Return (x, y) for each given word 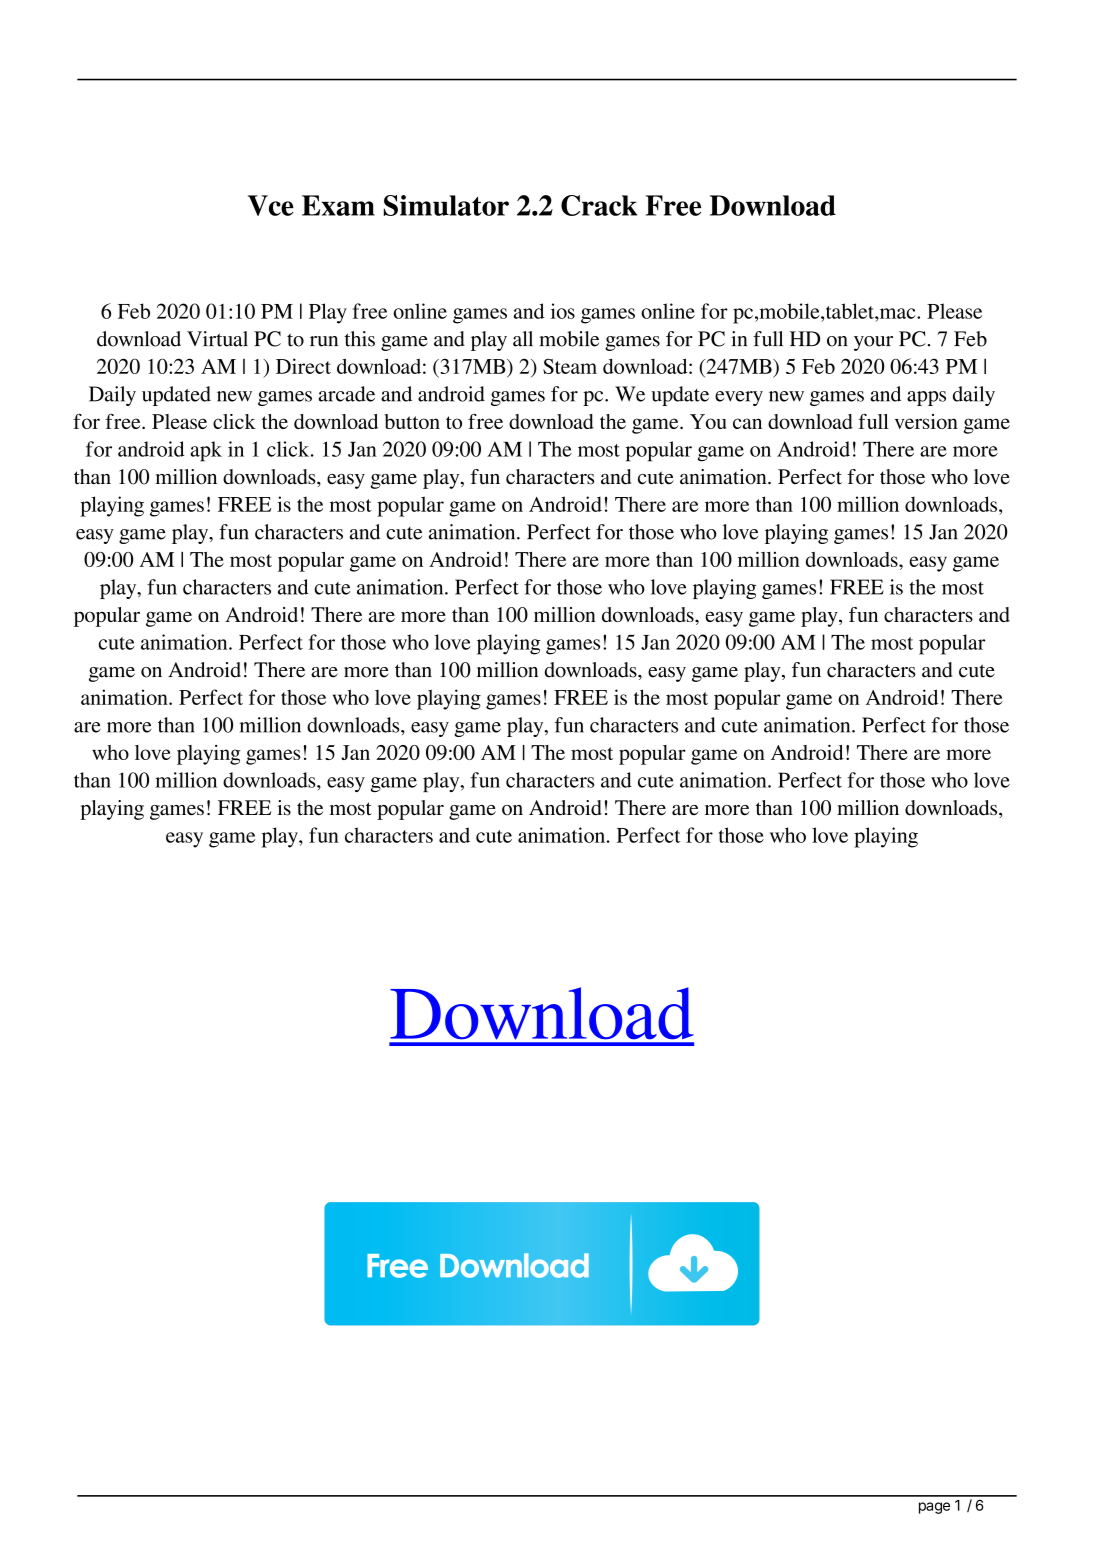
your (873, 343)
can (747, 423)
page (934, 1508)
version (926, 421)
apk (206, 451)
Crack (599, 205)
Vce (271, 205)
